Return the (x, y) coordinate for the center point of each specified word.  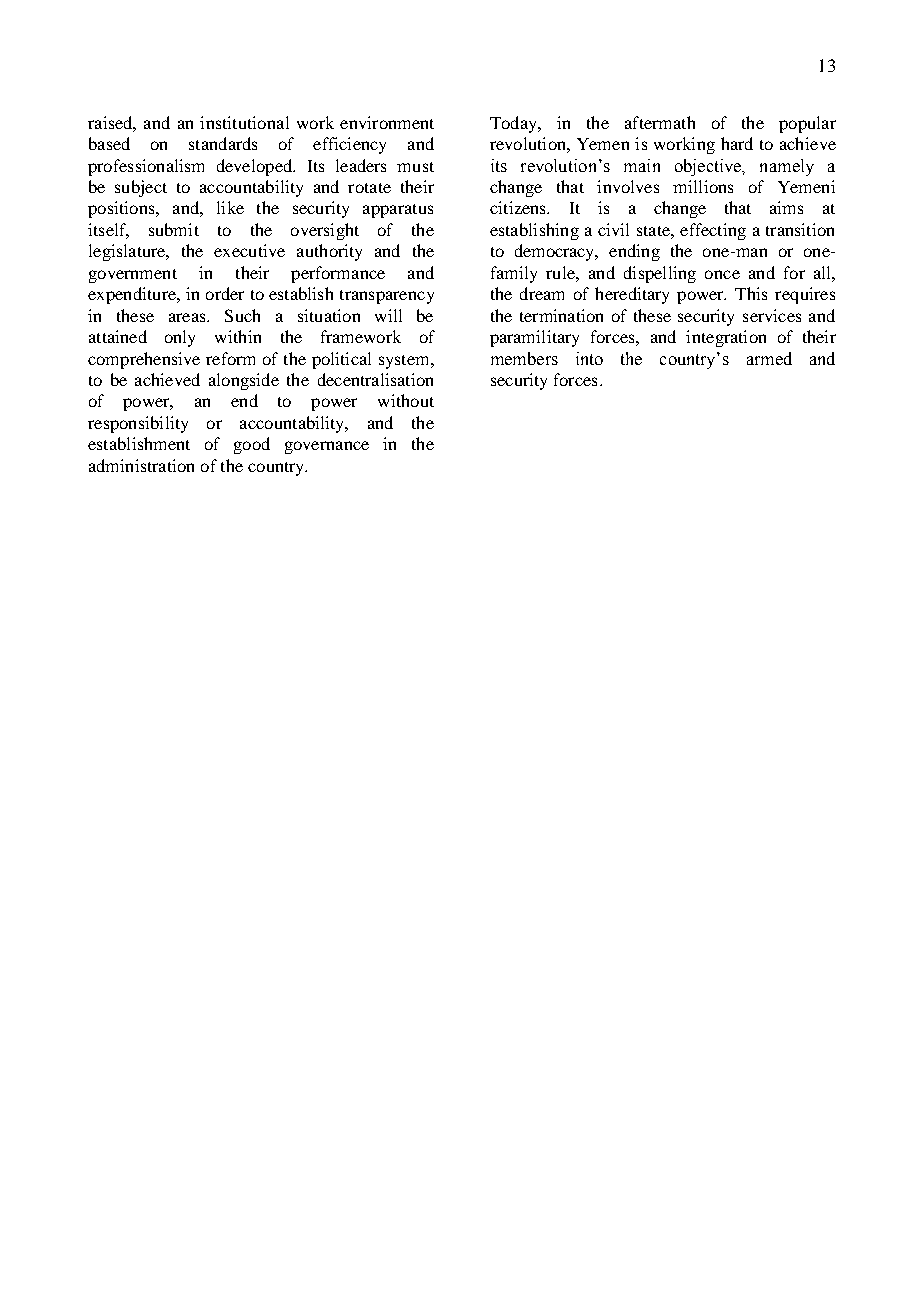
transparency (387, 297)
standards (223, 143)
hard (737, 143)
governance (327, 447)
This (751, 293)
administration (141, 465)
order (225, 293)
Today (514, 124)
